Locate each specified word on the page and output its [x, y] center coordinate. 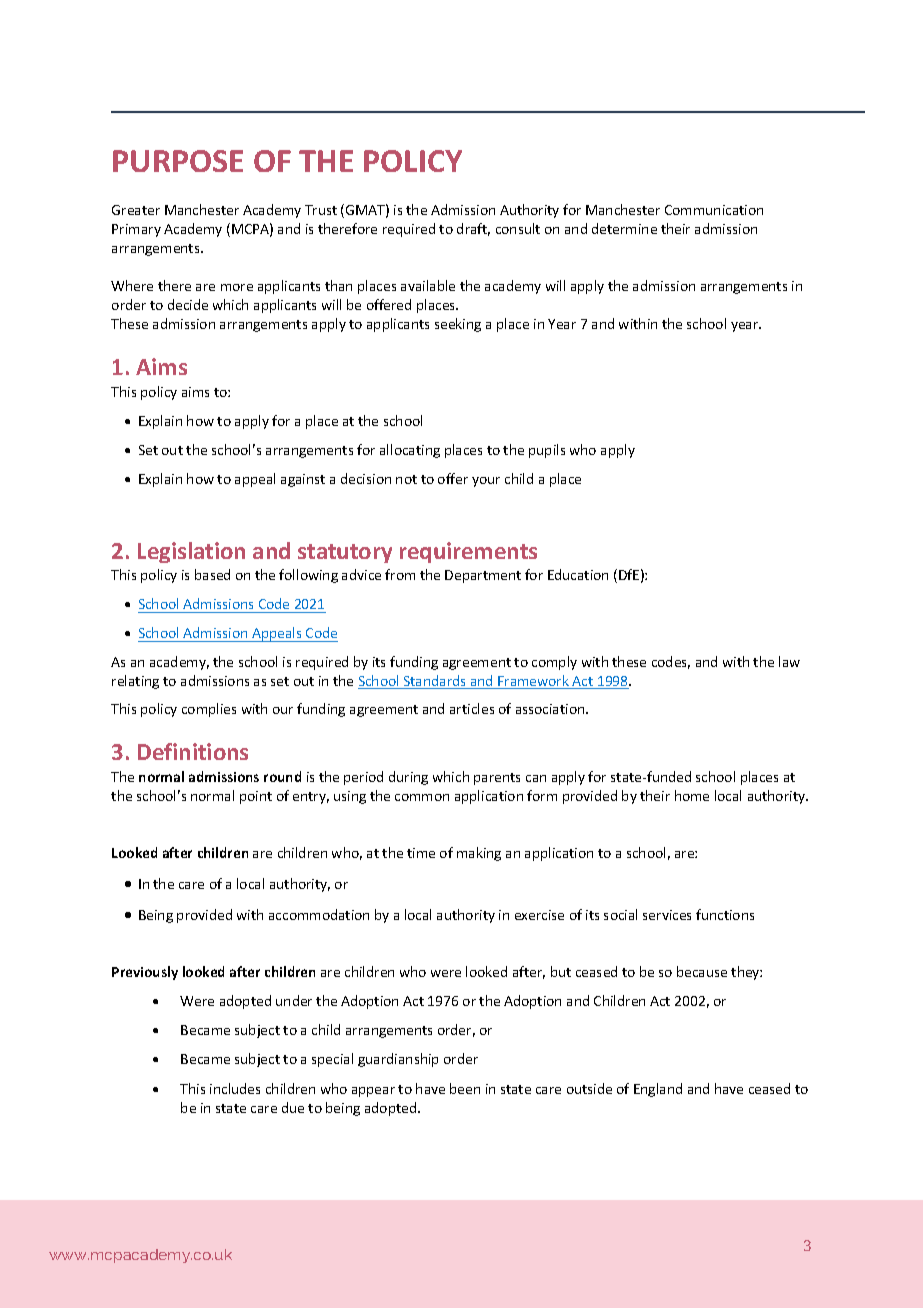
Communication [714, 210]
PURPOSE [178, 161]
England [658, 1090]
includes [235, 1088]
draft [473, 229]
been [465, 1088]
